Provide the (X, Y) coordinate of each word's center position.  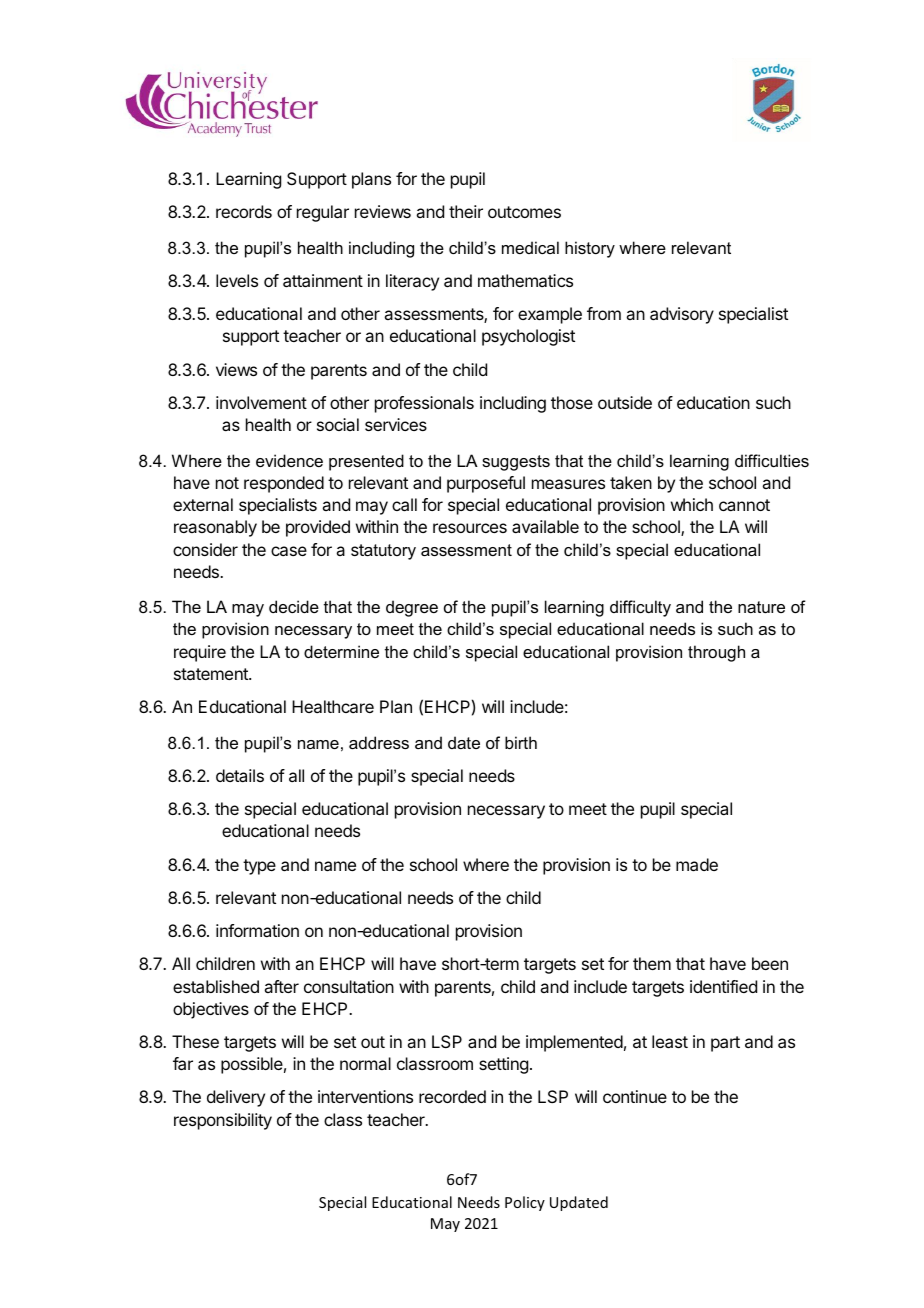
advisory (682, 315)
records (244, 211)
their (466, 211)
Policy (525, 1203)
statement (212, 674)
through (716, 653)
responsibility (223, 1121)
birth (521, 742)
